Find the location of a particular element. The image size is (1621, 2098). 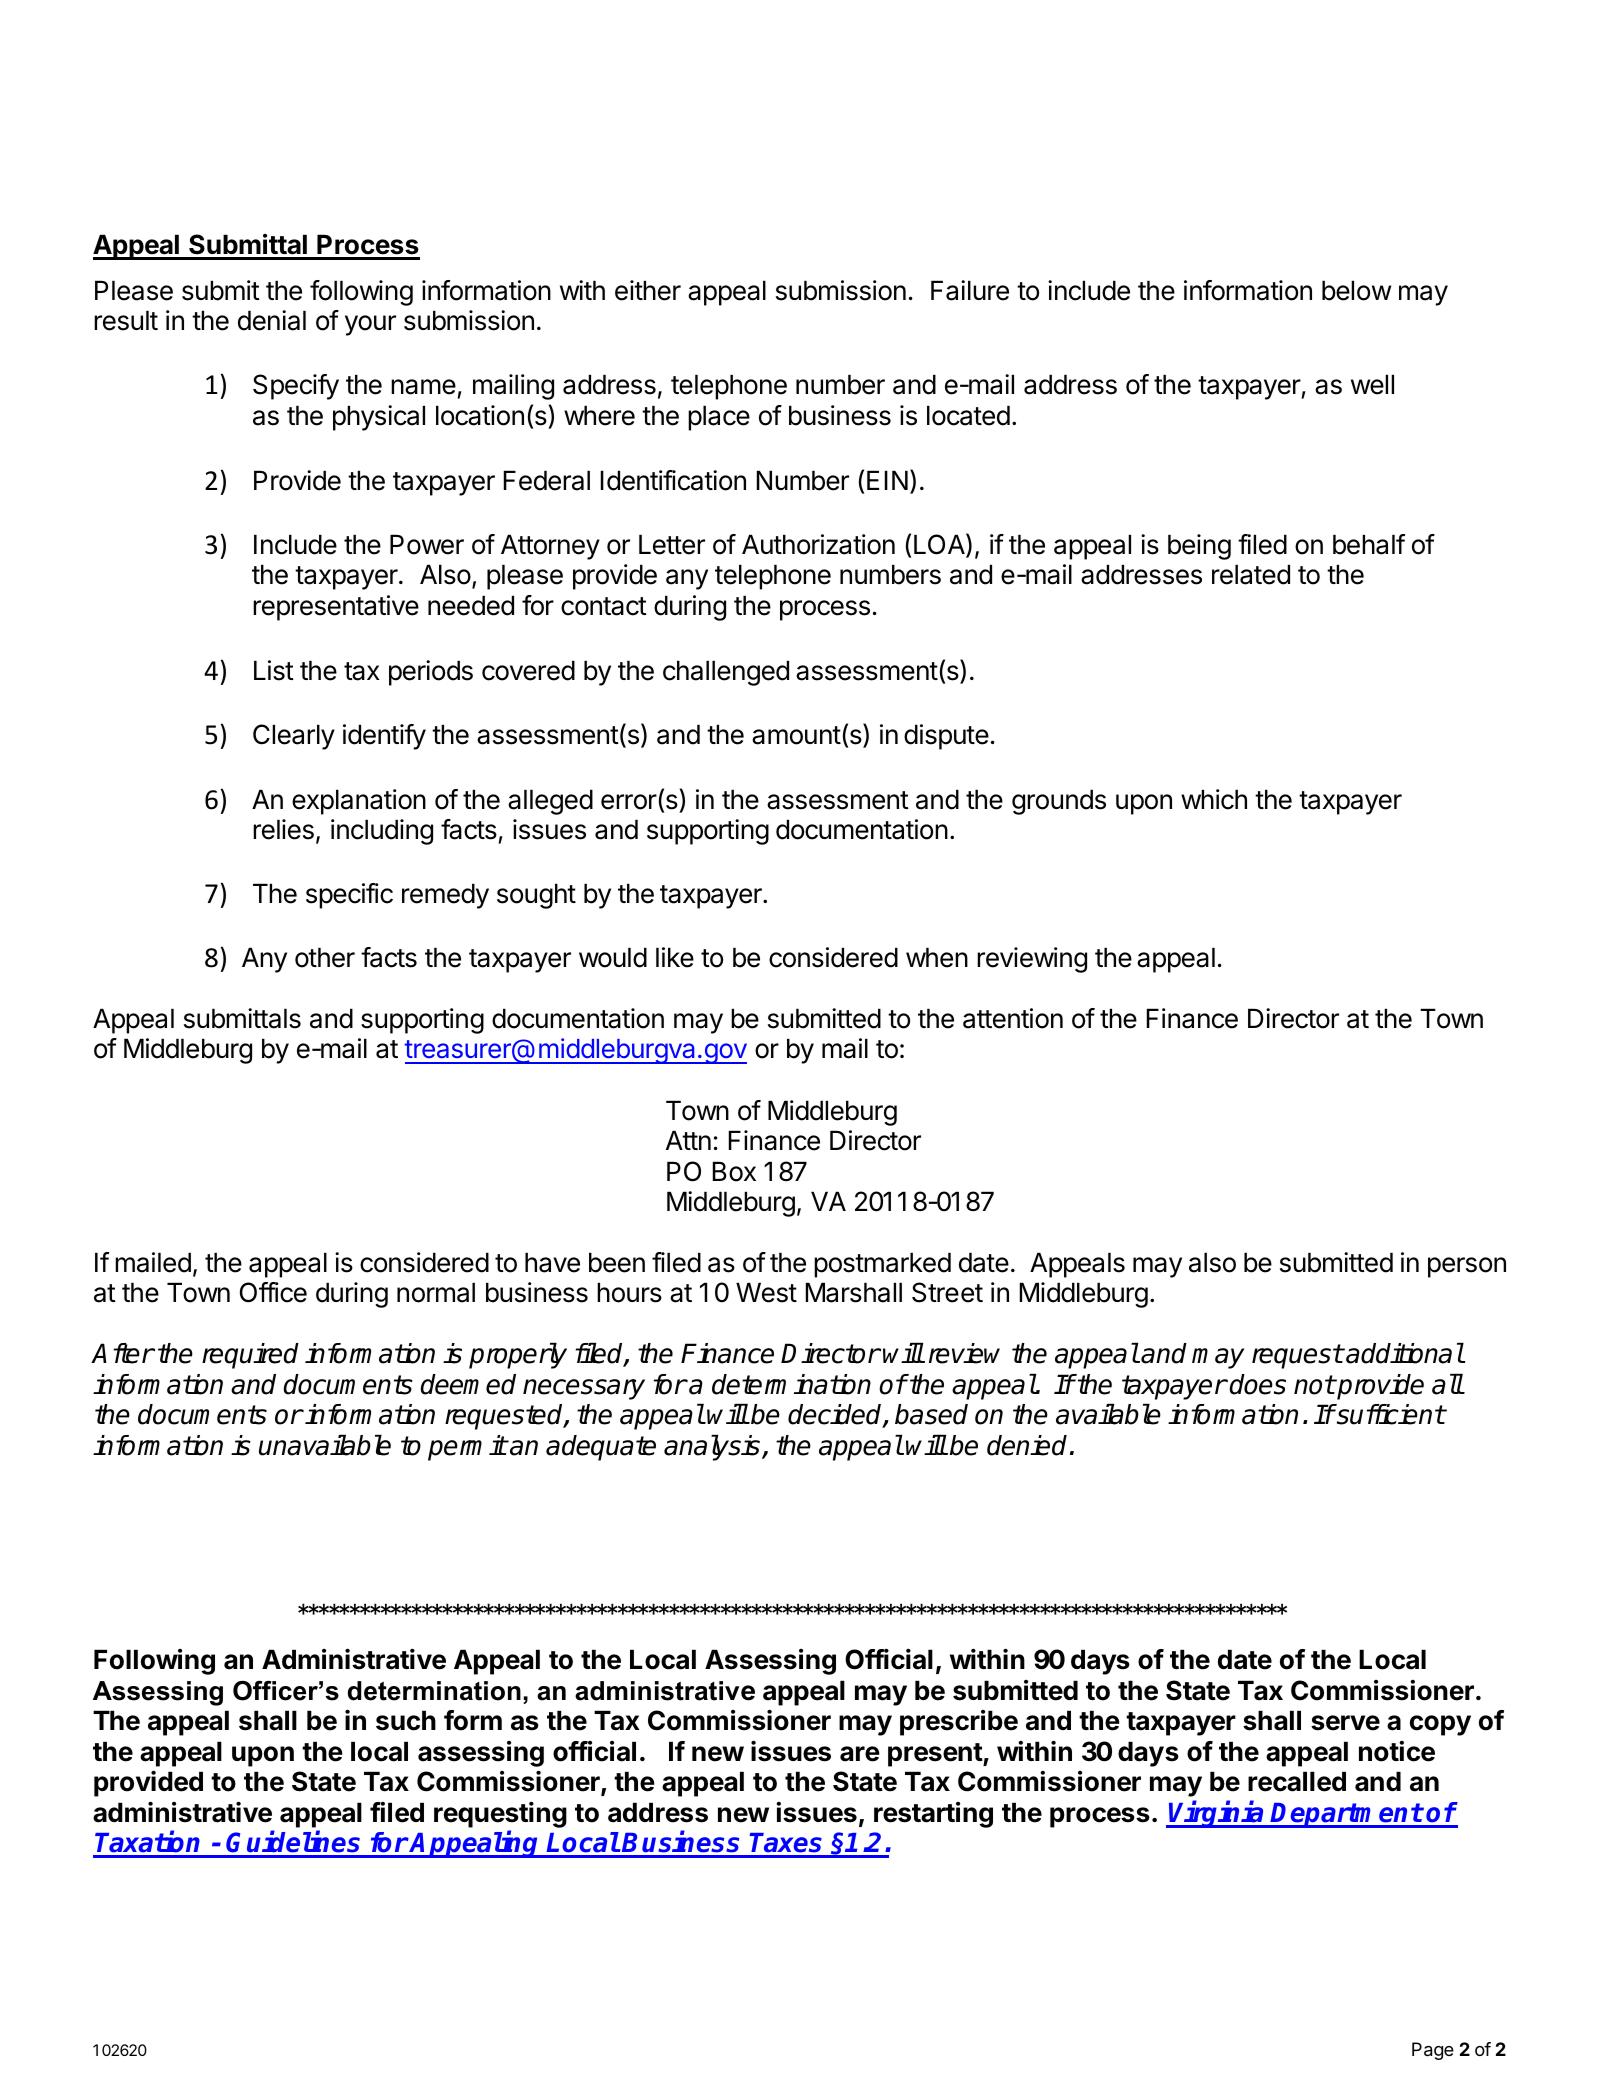

like is located at coordinates (675, 957).
